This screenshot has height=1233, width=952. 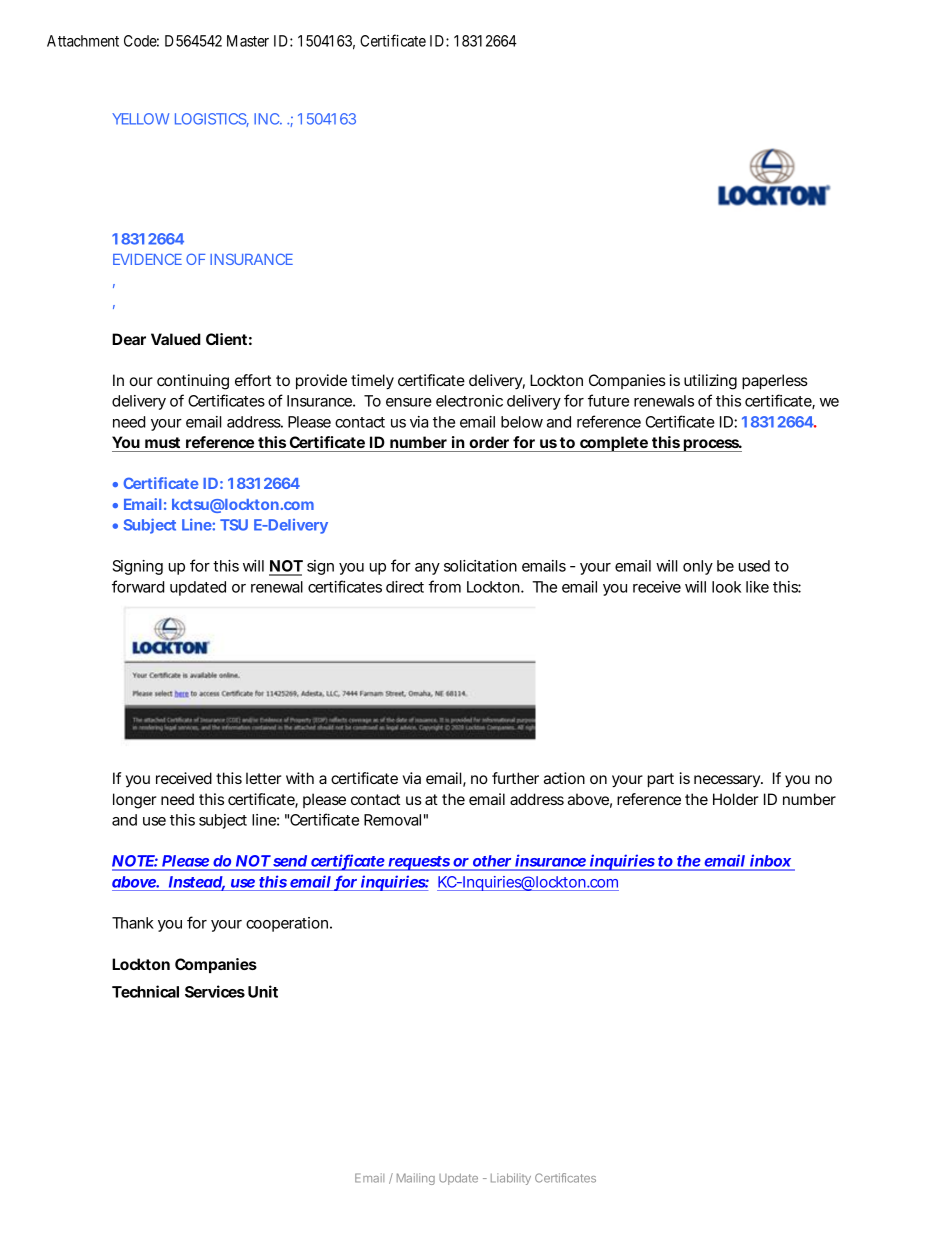 What do you see at coordinates (419, 863) in the screenshot?
I see `requests` at bounding box center [419, 863].
